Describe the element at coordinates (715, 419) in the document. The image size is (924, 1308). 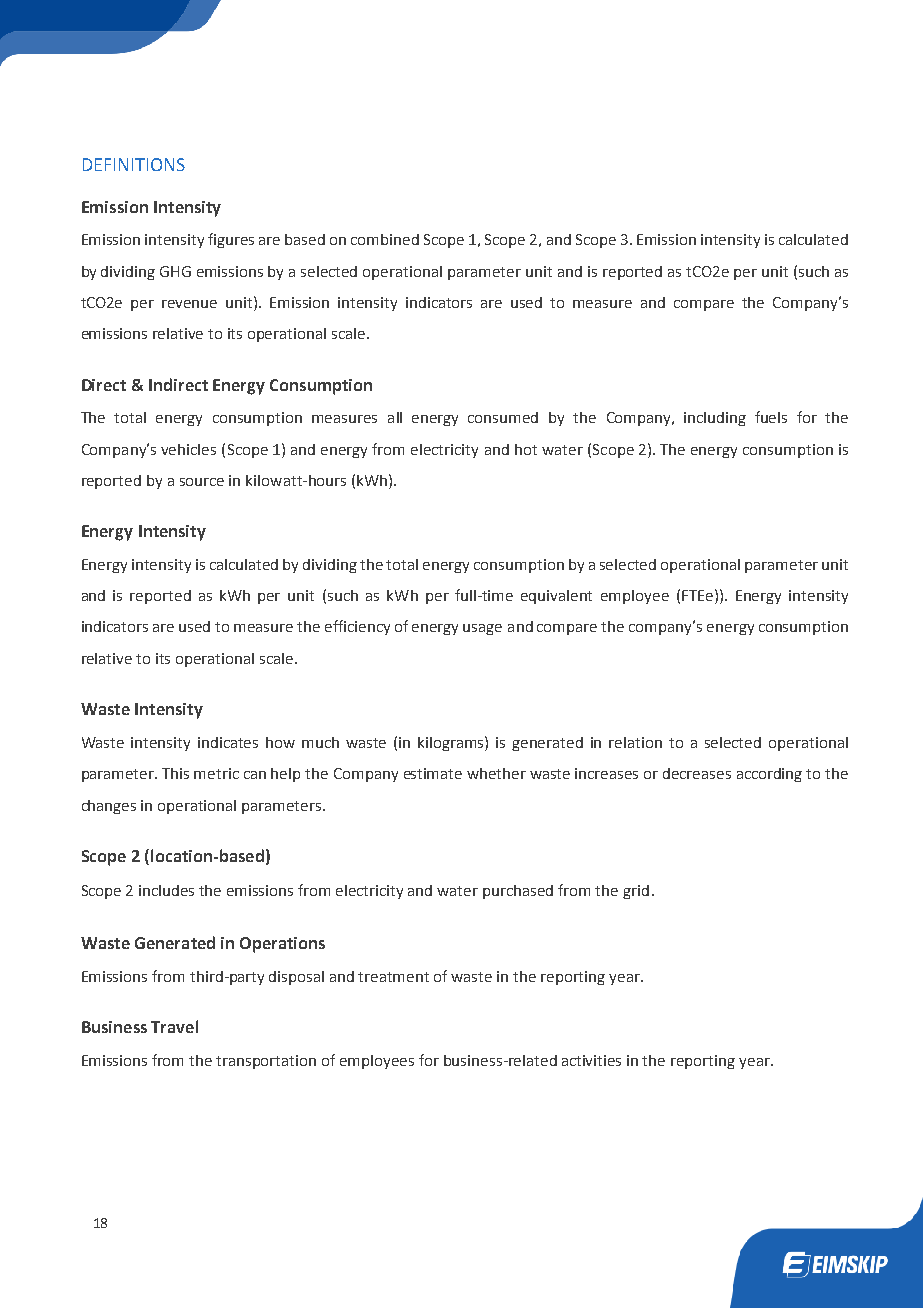
I see `including` at that location.
